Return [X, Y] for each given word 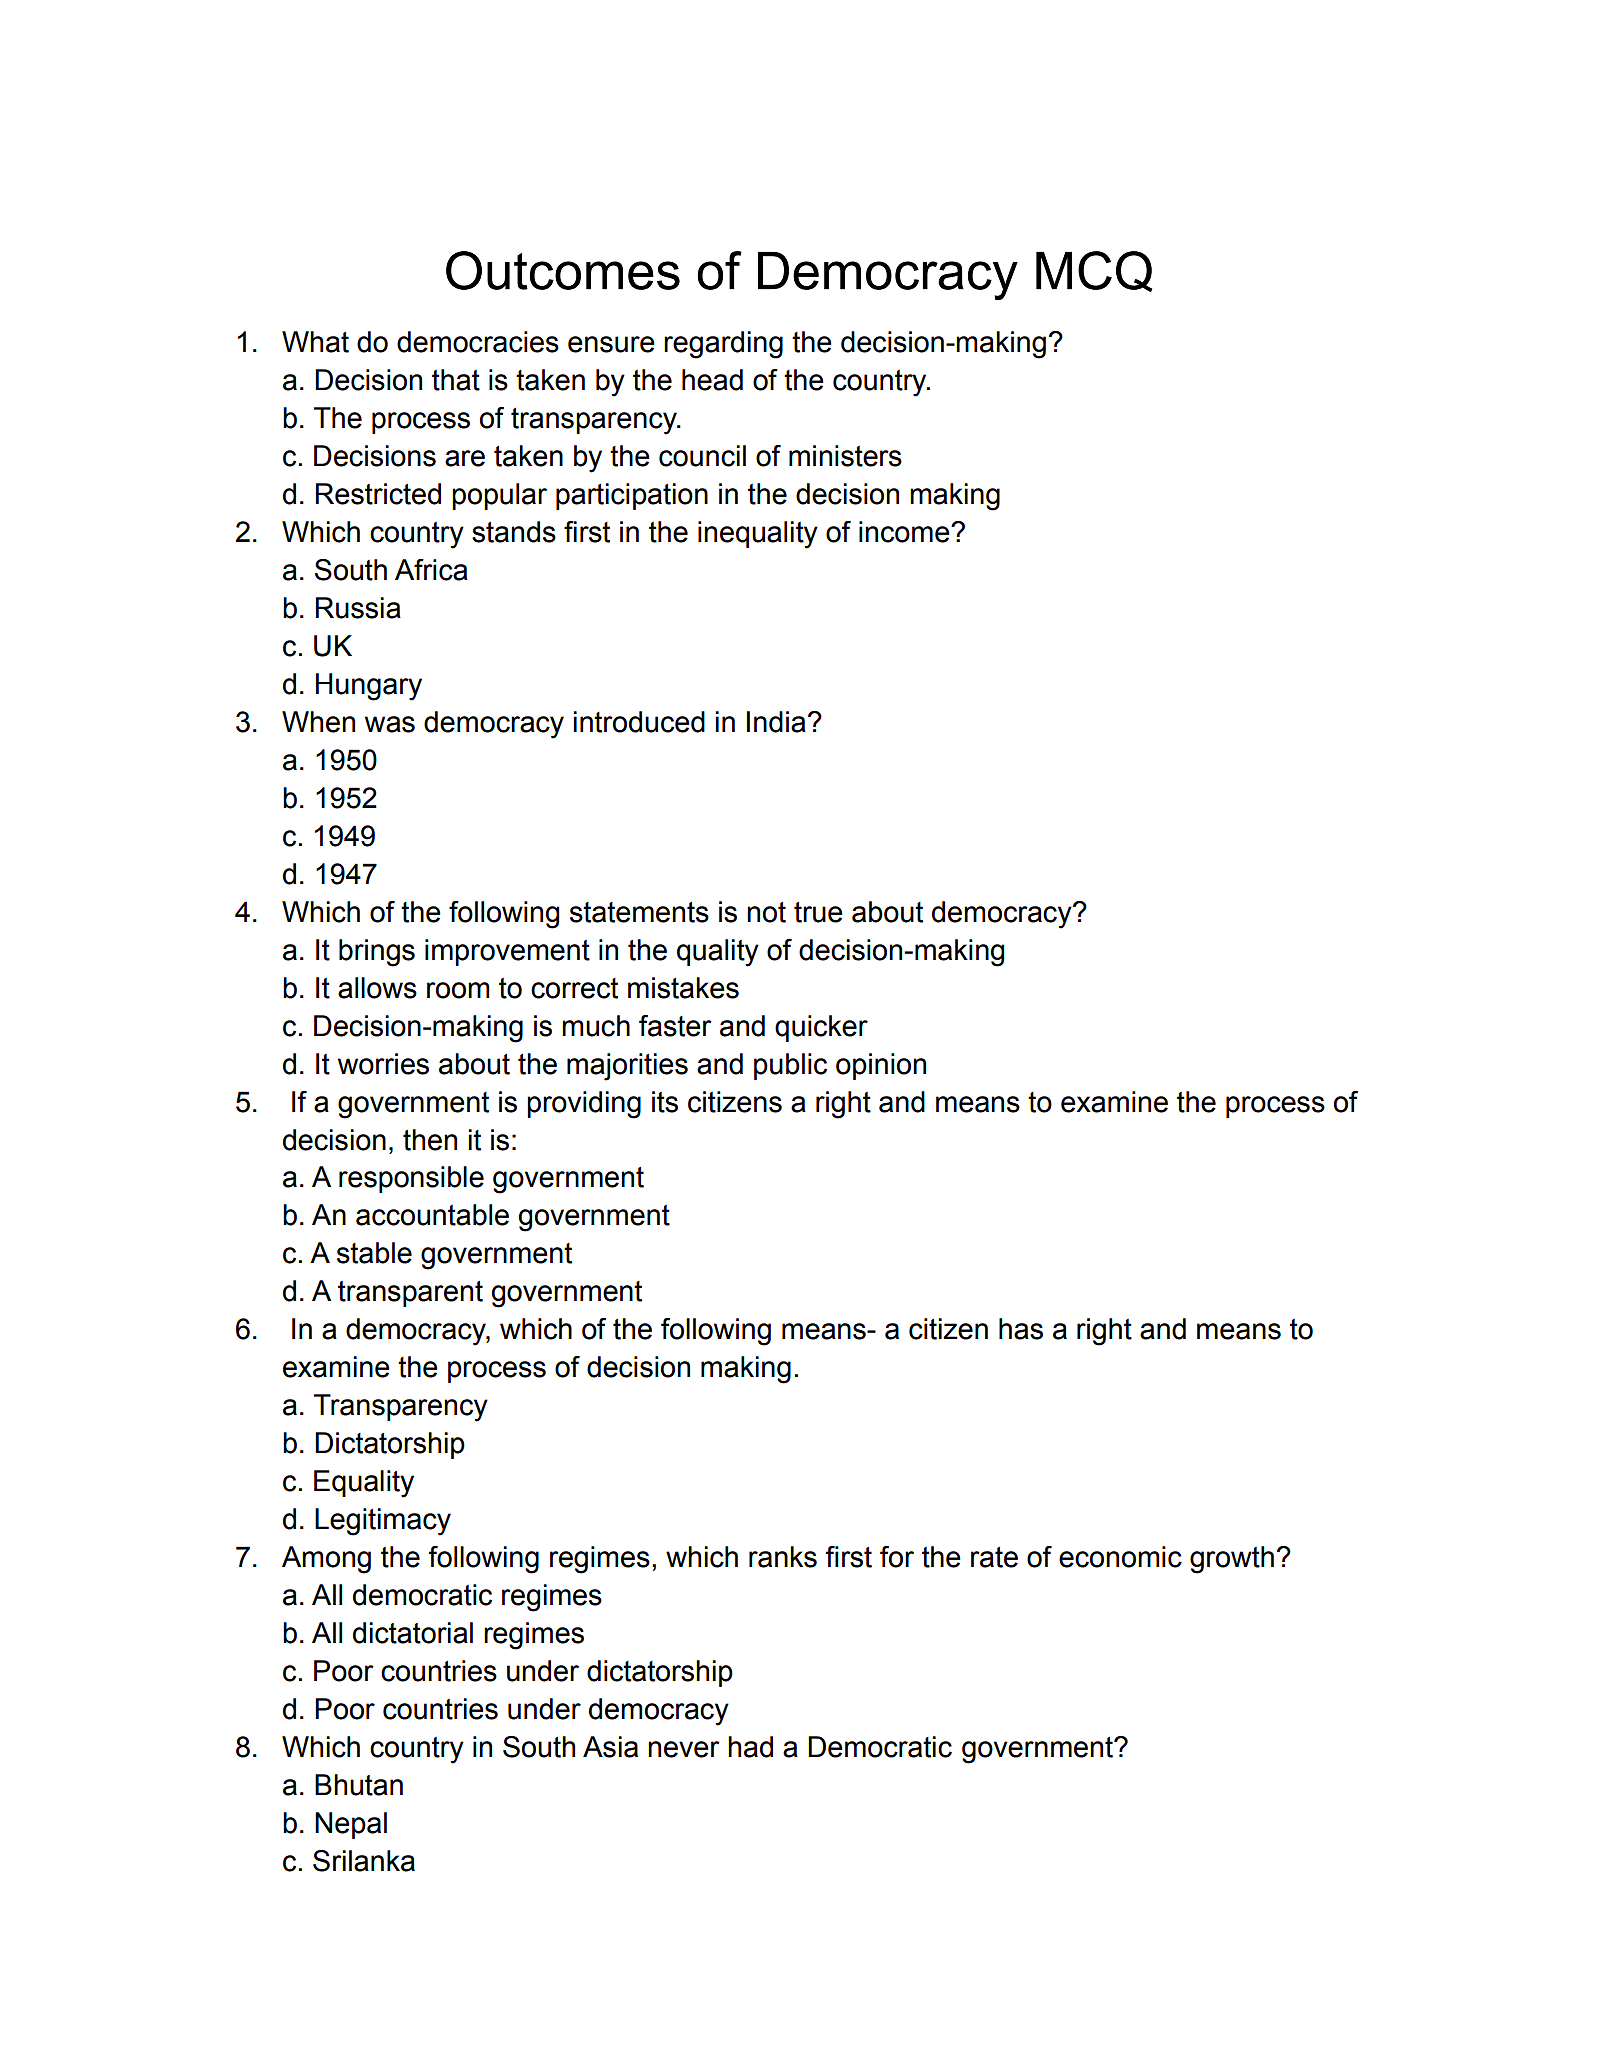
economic [1120, 1557]
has [1021, 1329]
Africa [431, 570]
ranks [783, 1557]
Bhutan [359, 1785]
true [818, 912]
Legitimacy [383, 1522]
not [766, 912]
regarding [723, 345]
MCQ [1094, 271]
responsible [411, 1179]
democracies [478, 342]
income [905, 532]
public [790, 1066]
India [776, 722]
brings [377, 953]
